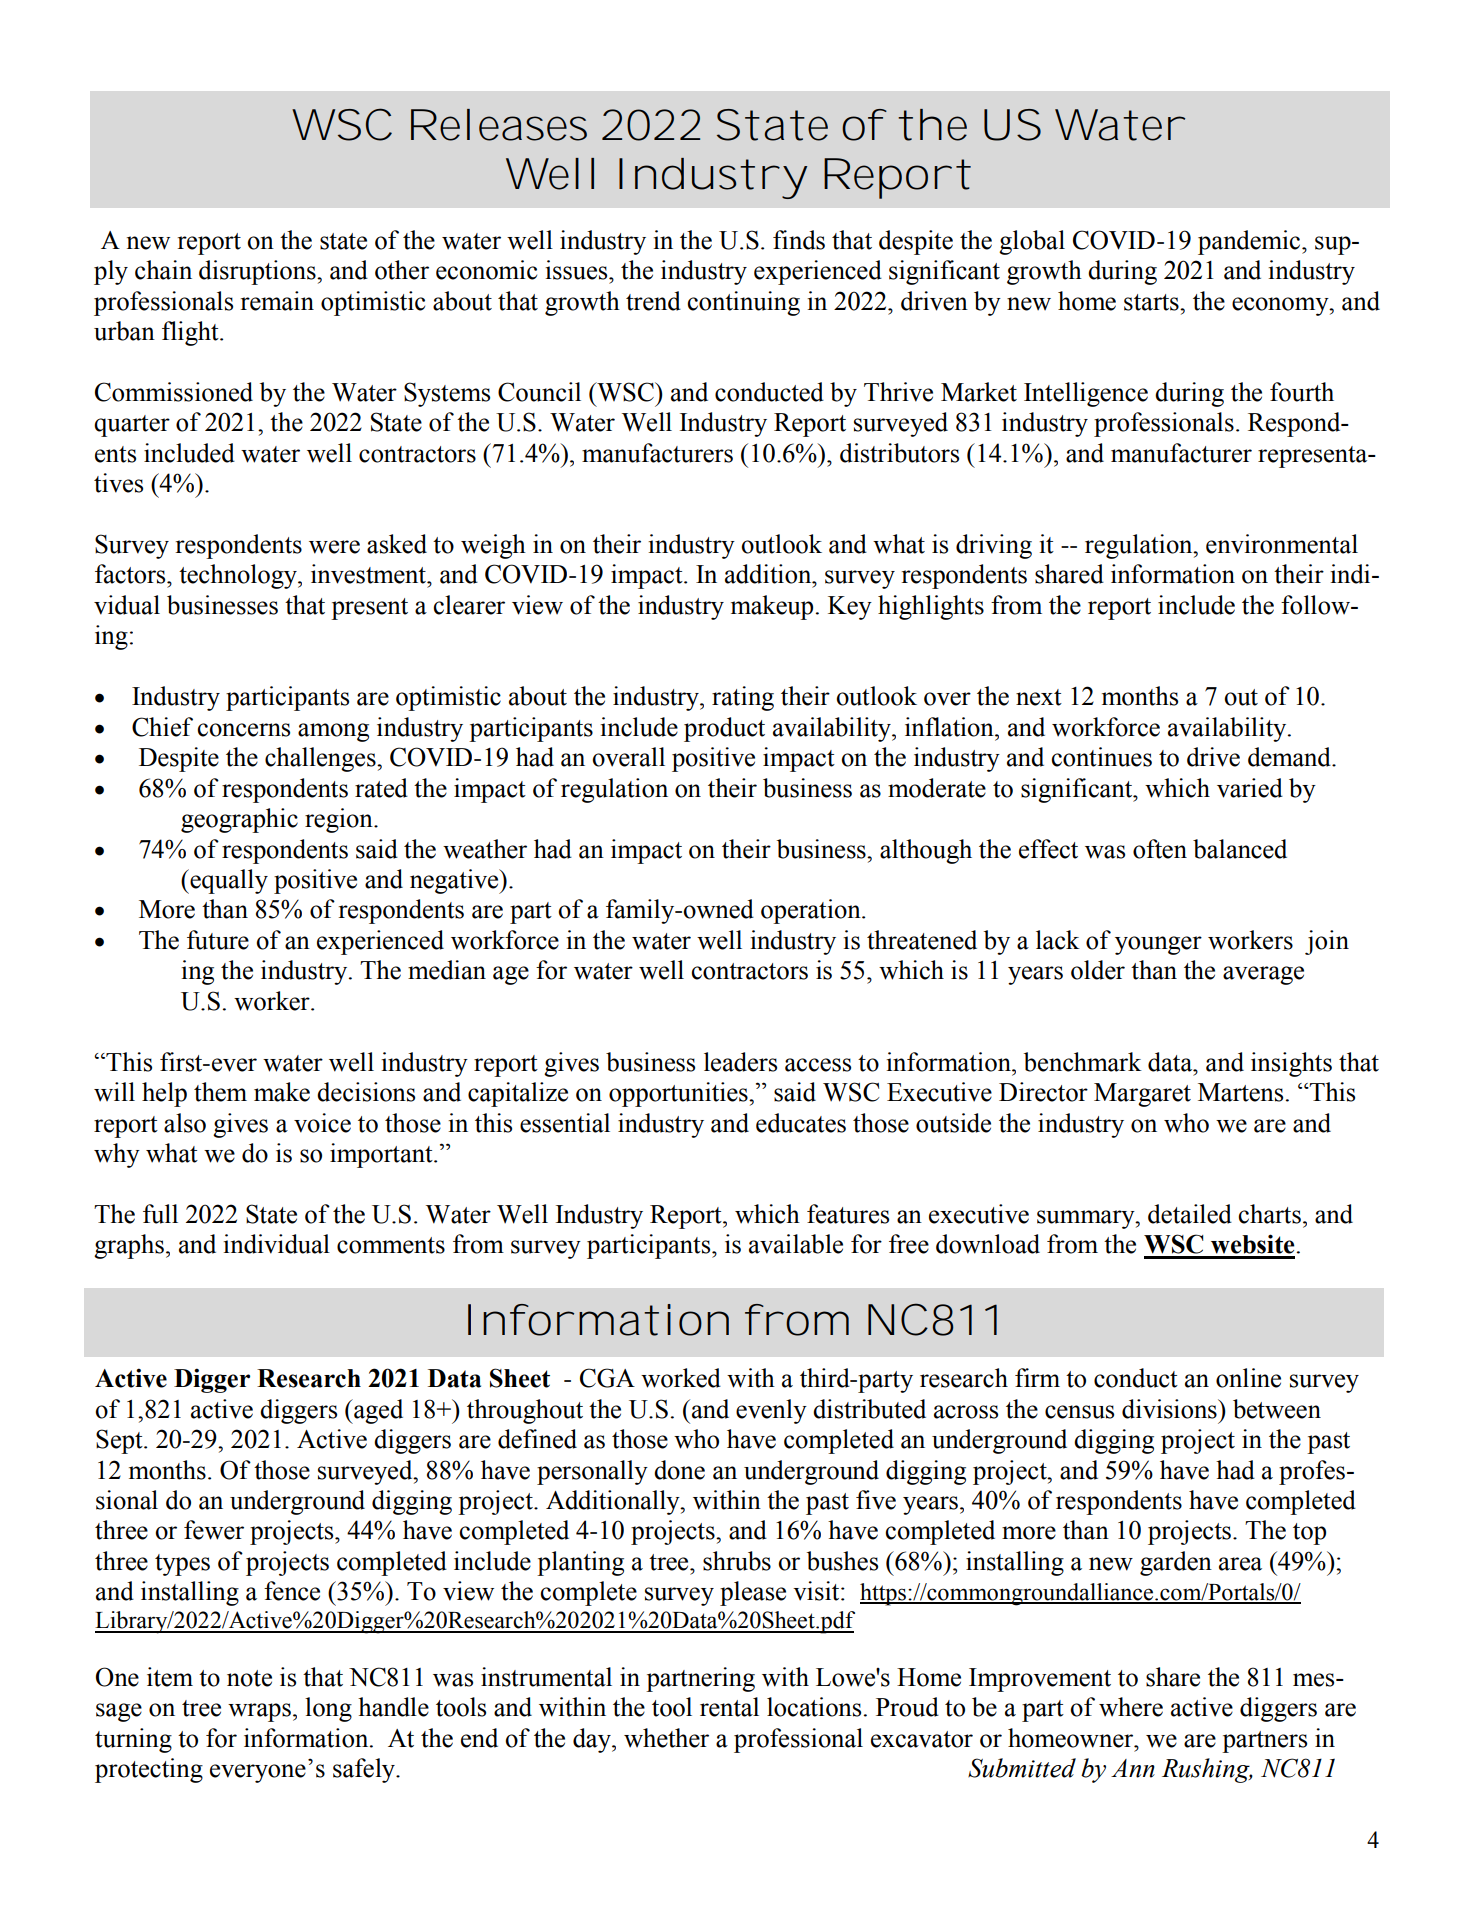  Describe the element at coordinates (1102, 757) in the document. I see `continues` at that location.
